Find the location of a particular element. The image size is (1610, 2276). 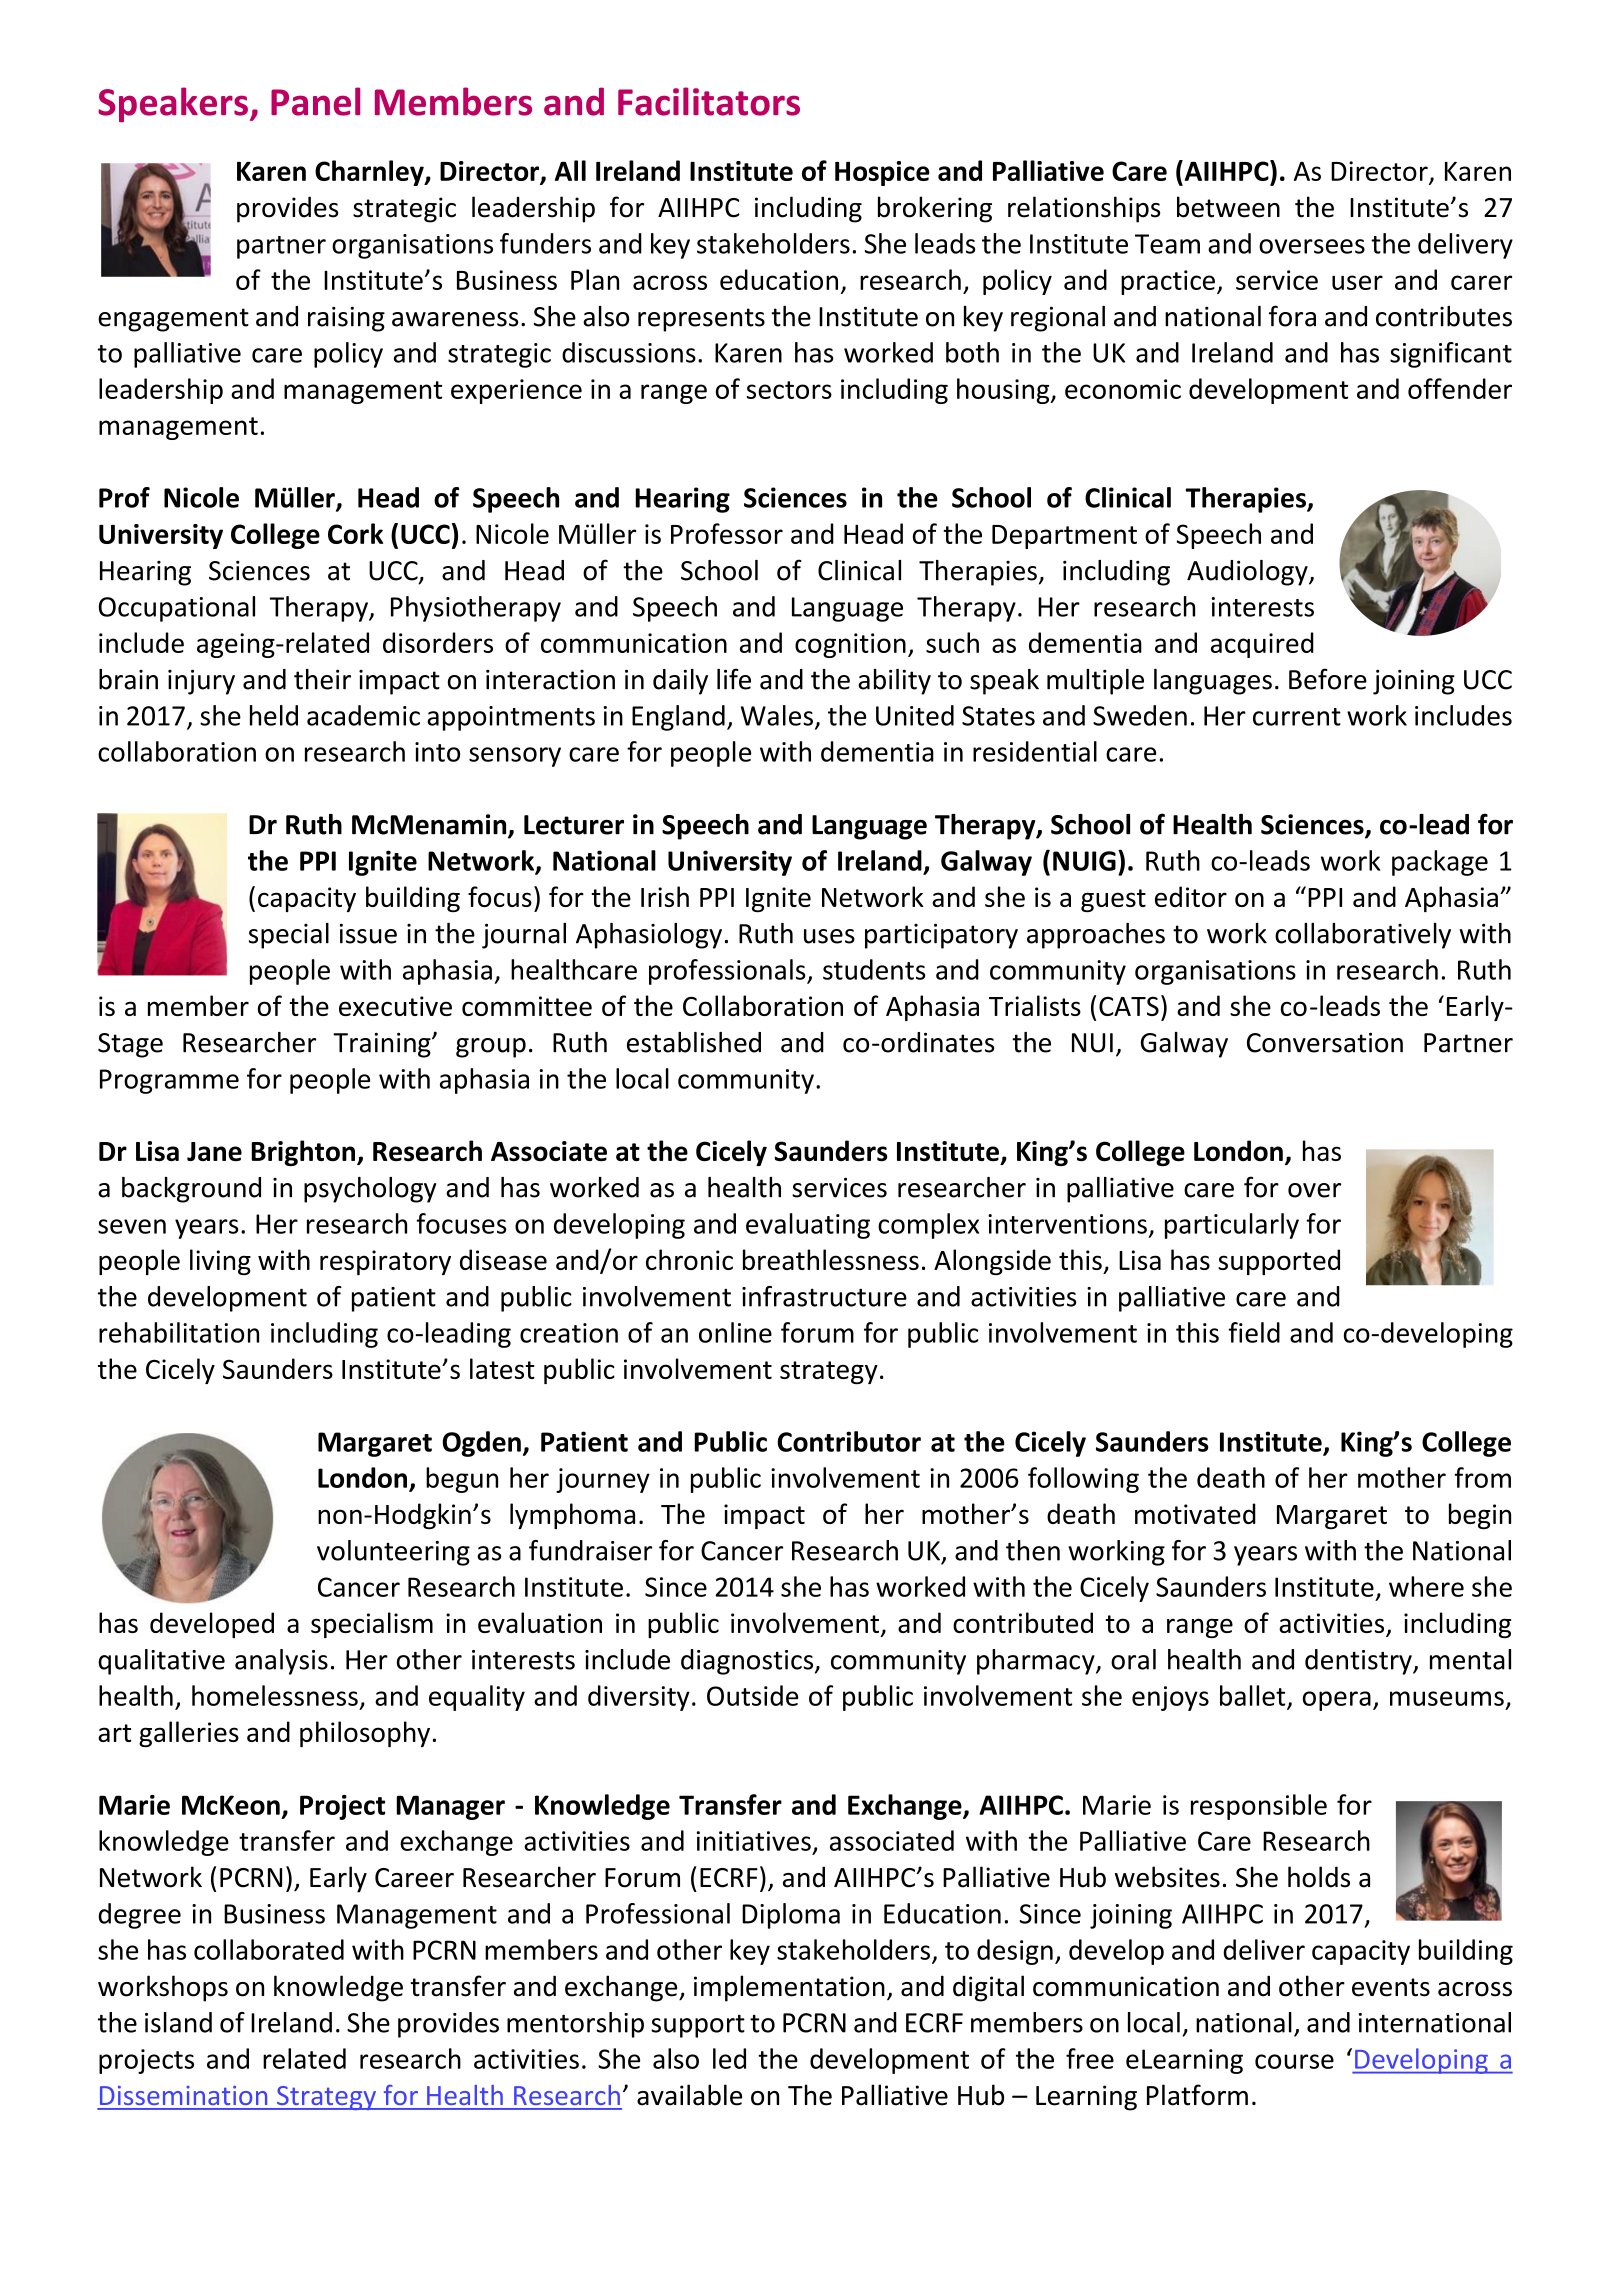

Hospice is located at coordinates (882, 173).
